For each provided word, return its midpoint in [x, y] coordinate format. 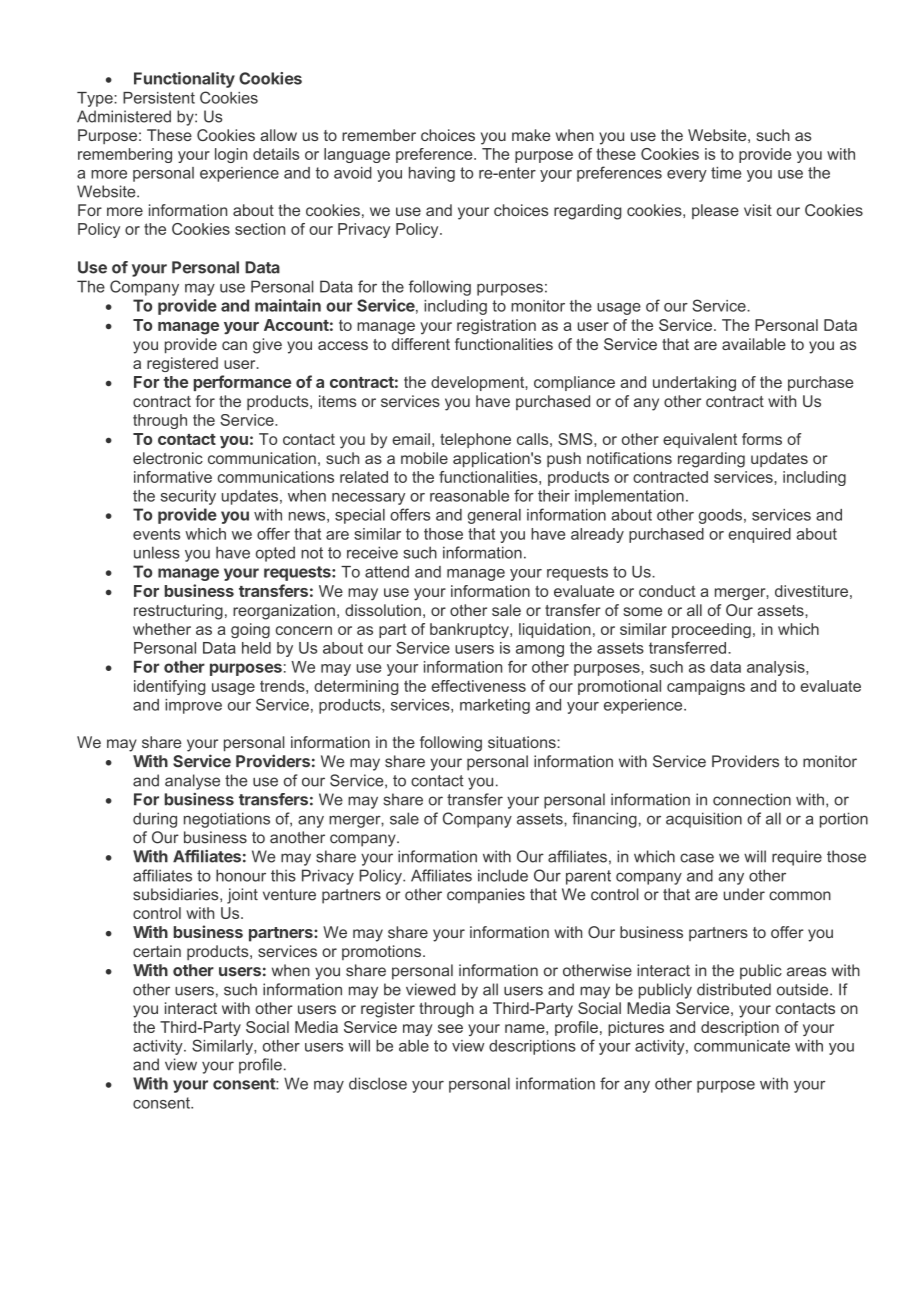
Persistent [159, 98]
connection [752, 799]
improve [193, 706]
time [726, 173]
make [531, 135]
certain [157, 951]
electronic [168, 458]
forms [762, 439]
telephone [475, 440]
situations [523, 742]
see [450, 1028]
